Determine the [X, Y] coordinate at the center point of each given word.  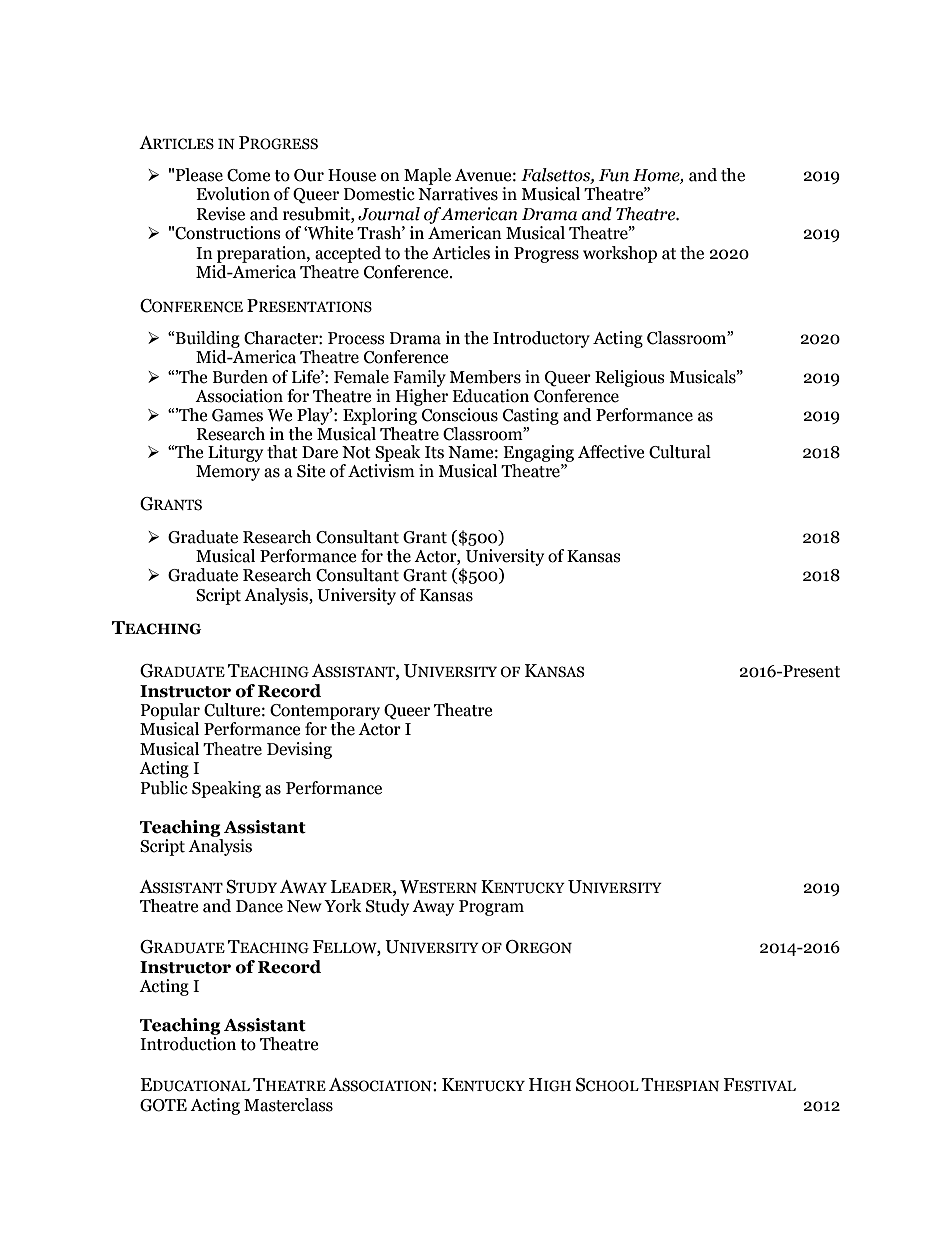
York [343, 906]
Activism [381, 471]
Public [164, 788]
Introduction [188, 1044]
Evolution [233, 194]
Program [491, 908]
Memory [228, 473]
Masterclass [288, 1105]
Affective [611, 452]
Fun [614, 175]
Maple [427, 176]
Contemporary [325, 712]
